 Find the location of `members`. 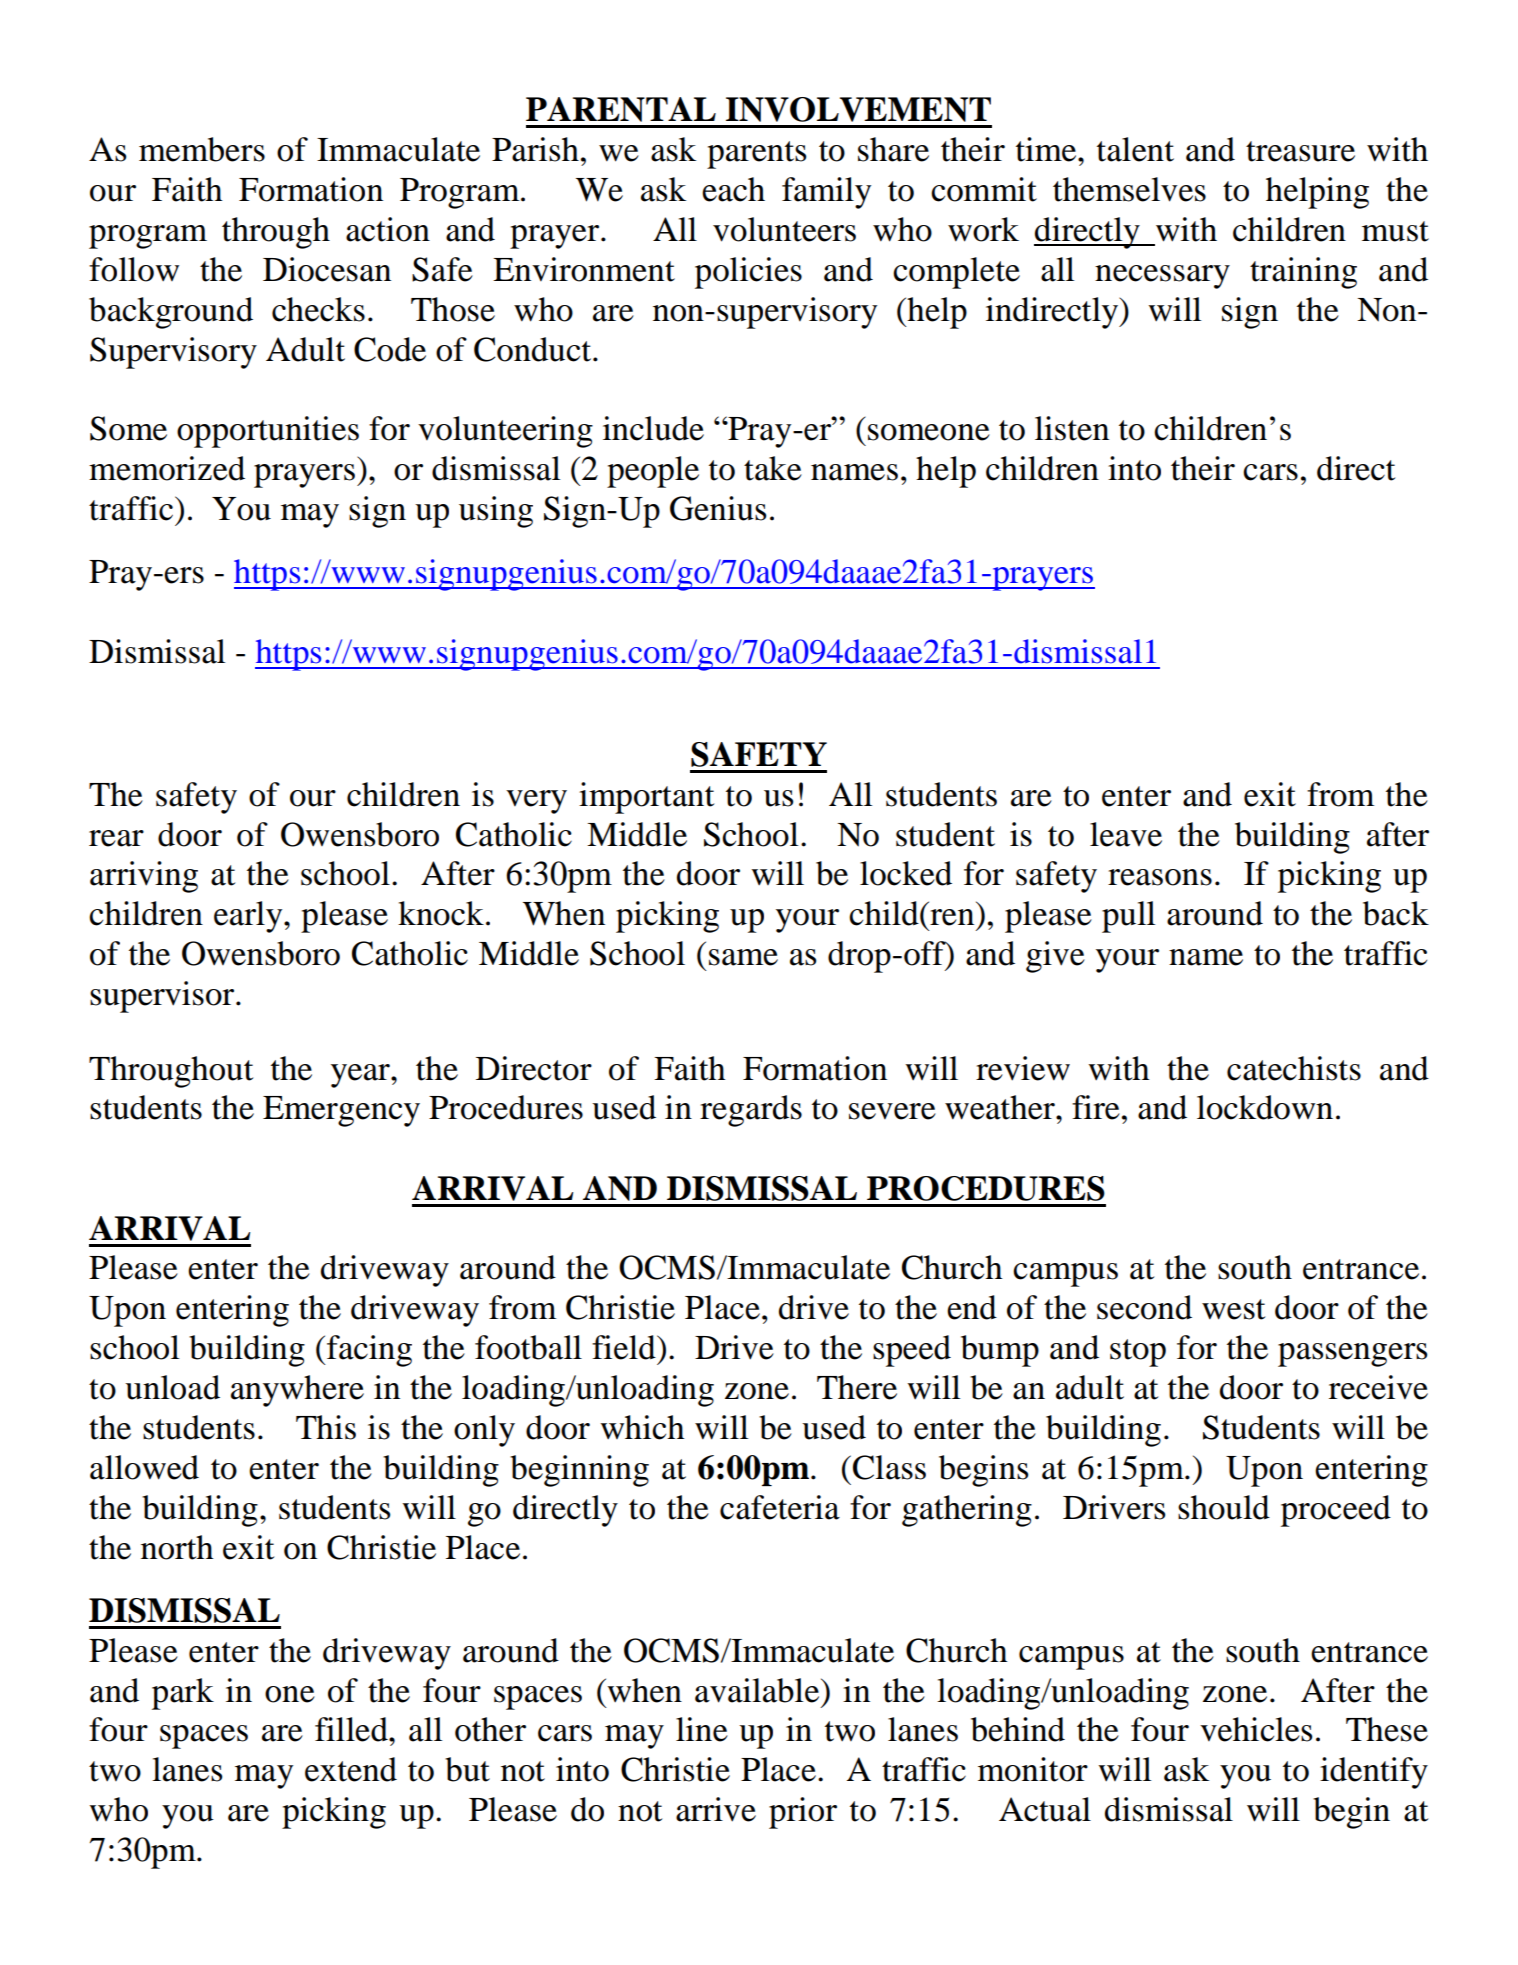

members is located at coordinates (202, 149).
